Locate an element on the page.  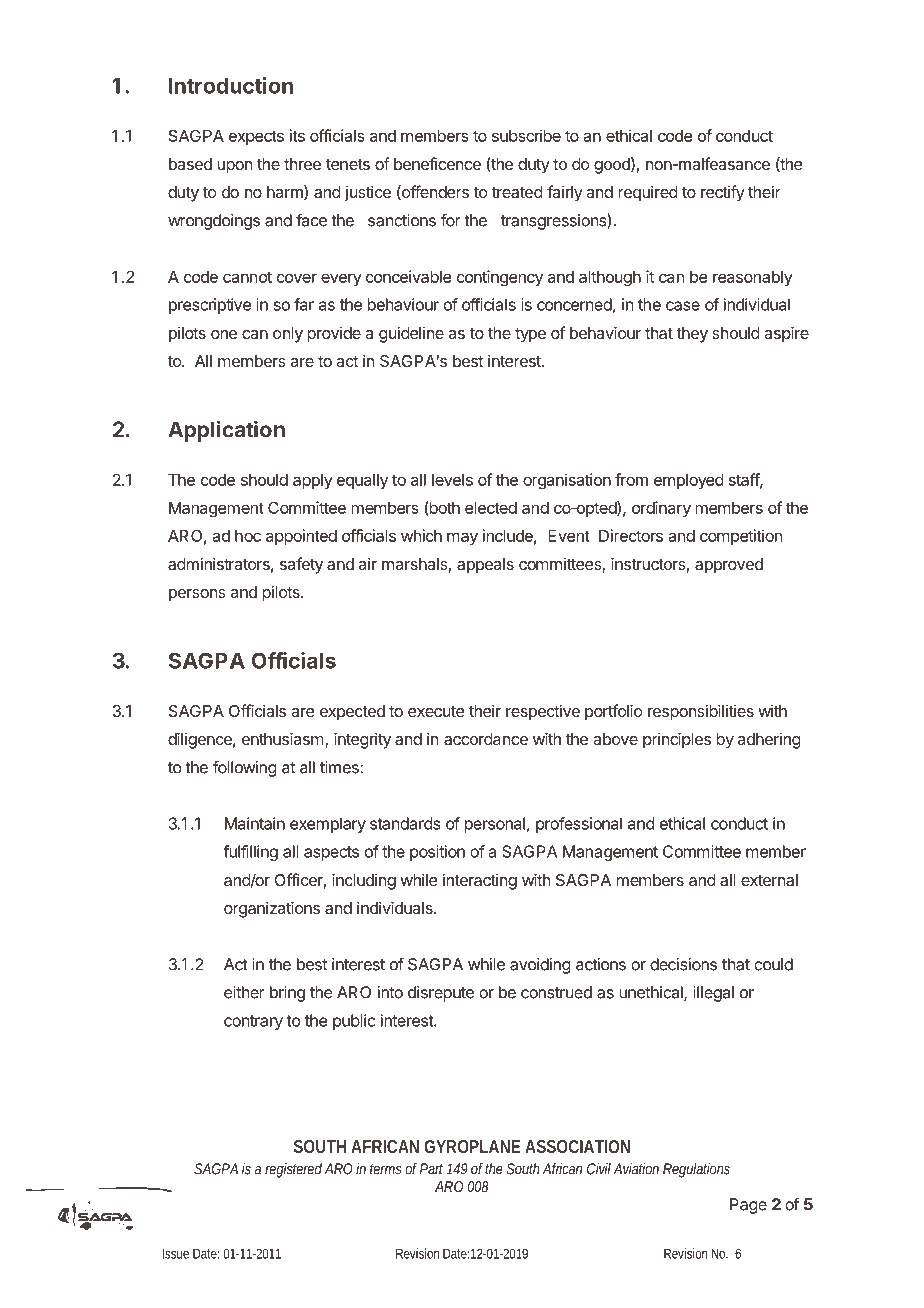
fulfilling is located at coordinates (250, 853).
